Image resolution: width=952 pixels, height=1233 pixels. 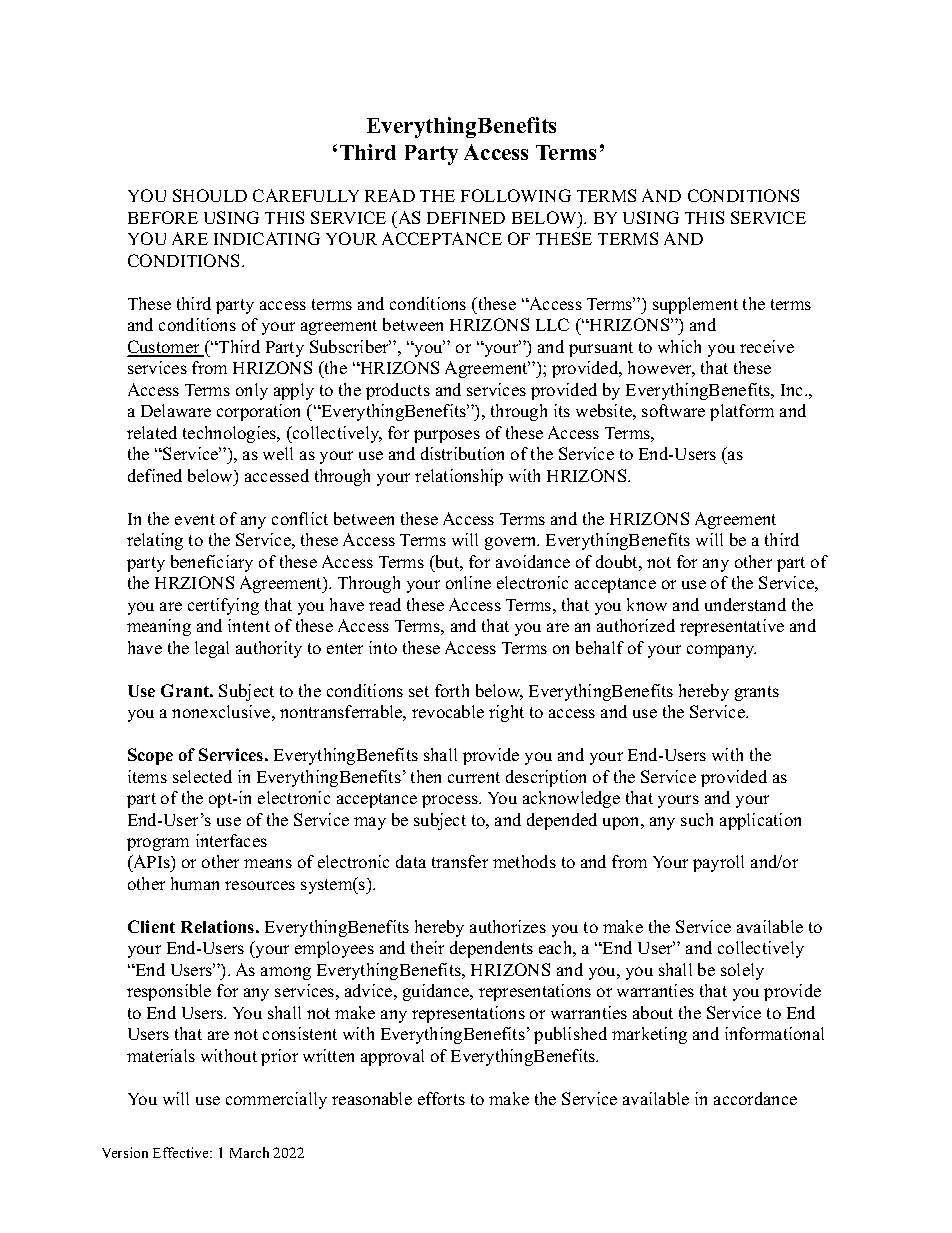 What do you see at coordinates (210, 195) in the page?
I see `SHOULD` at bounding box center [210, 195].
